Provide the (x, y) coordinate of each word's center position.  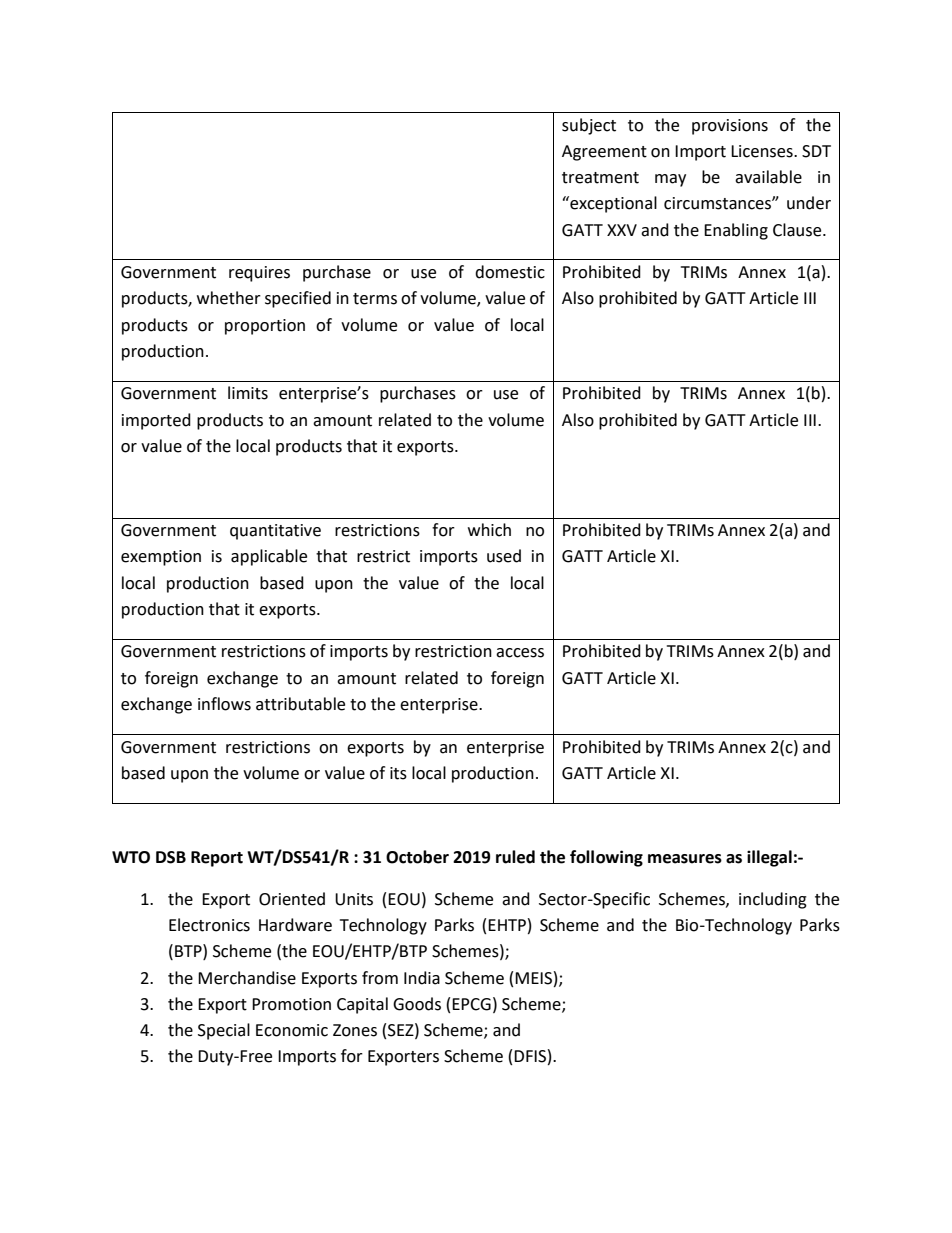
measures (685, 859)
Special (224, 1031)
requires (259, 274)
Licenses (763, 151)
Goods (417, 1004)
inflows (224, 704)
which (489, 530)
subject (589, 126)
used (504, 556)
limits (248, 393)
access (520, 653)
